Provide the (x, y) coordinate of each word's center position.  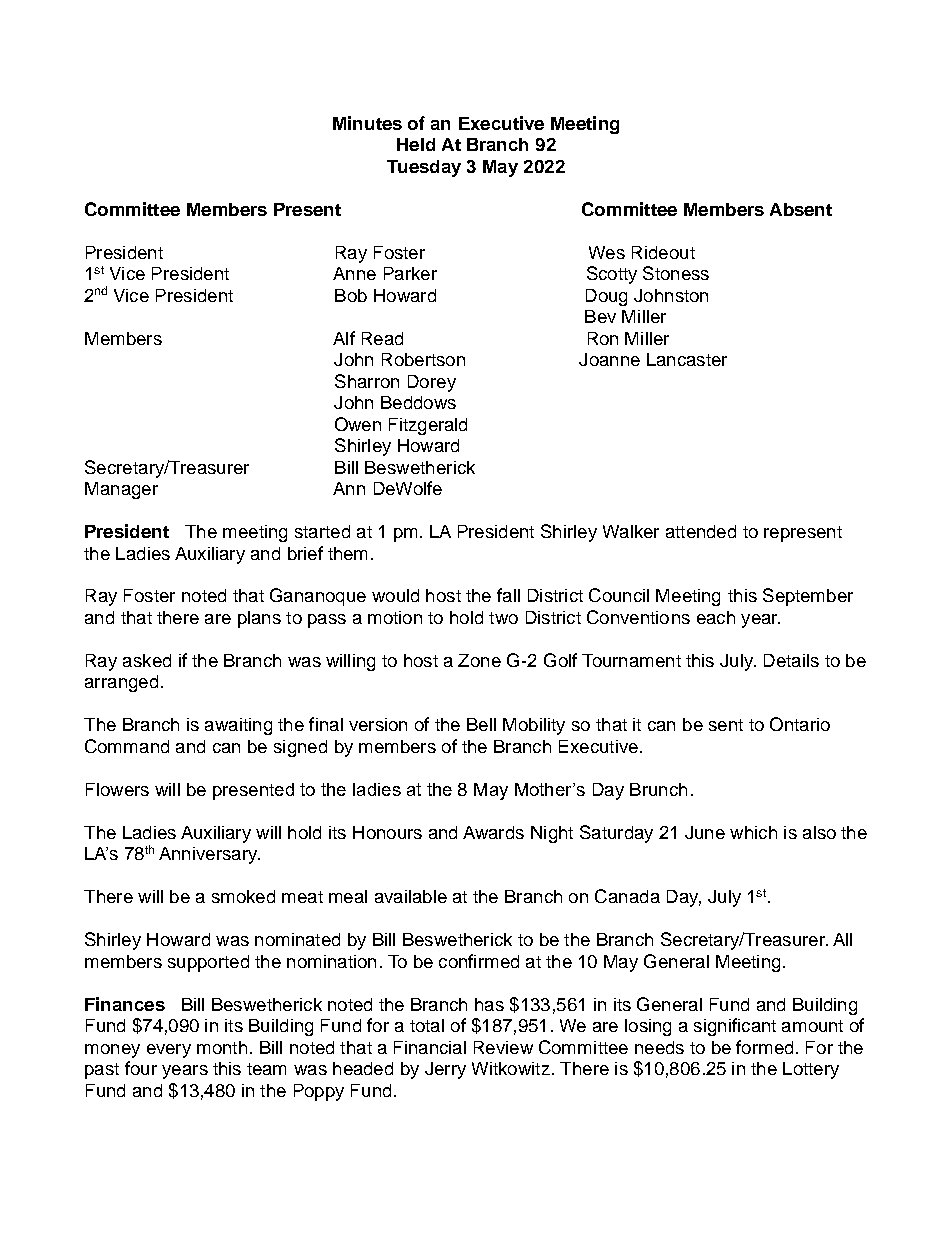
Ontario (800, 724)
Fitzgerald (428, 426)
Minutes (367, 123)
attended (701, 531)
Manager (121, 490)
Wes (607, 252)
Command (127, 746)
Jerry (445, 1070)
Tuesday (424, 168)
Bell (481, 724)
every (169, 1051)
